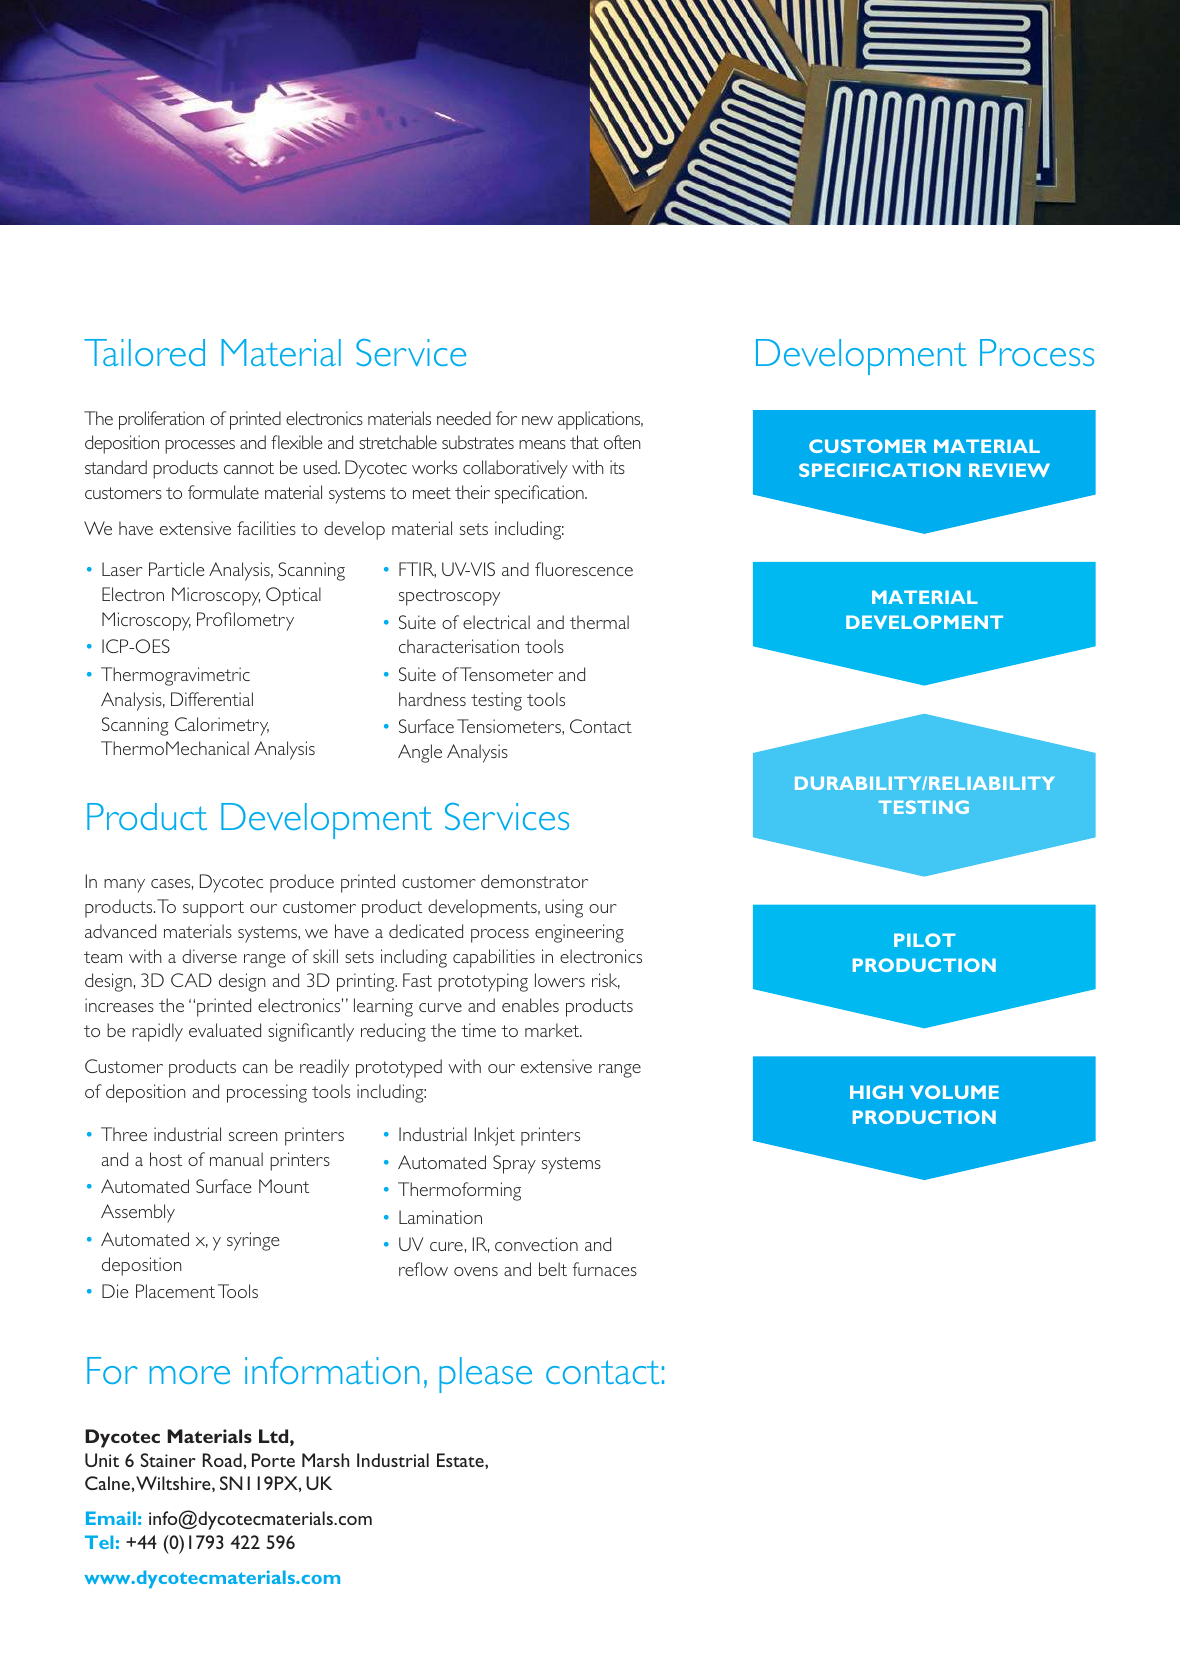 The height and width of the document is (1669, 1180). I want to click on new, so click(537, 420).
